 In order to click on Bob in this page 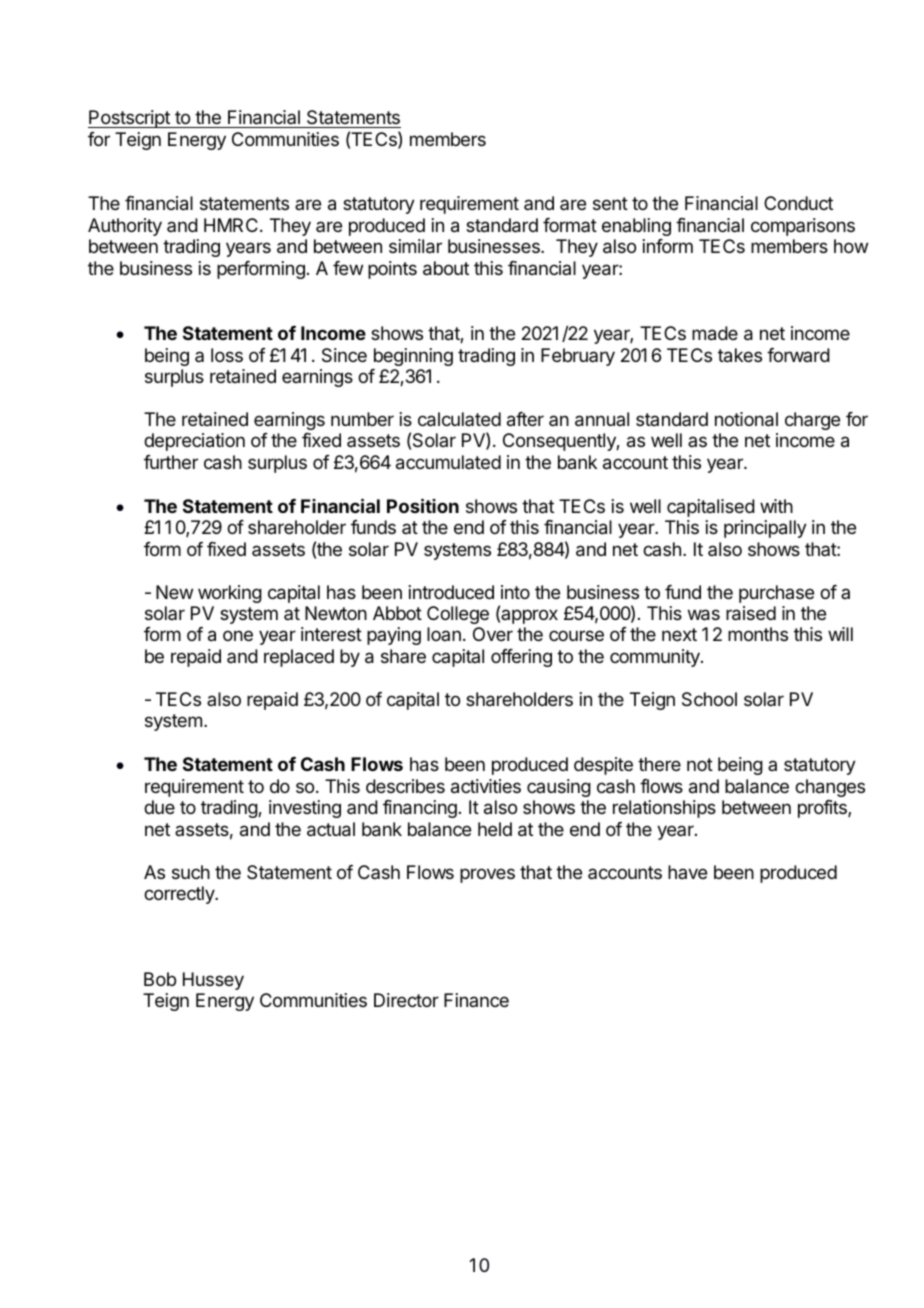, I will do `click(160, 979)`.
